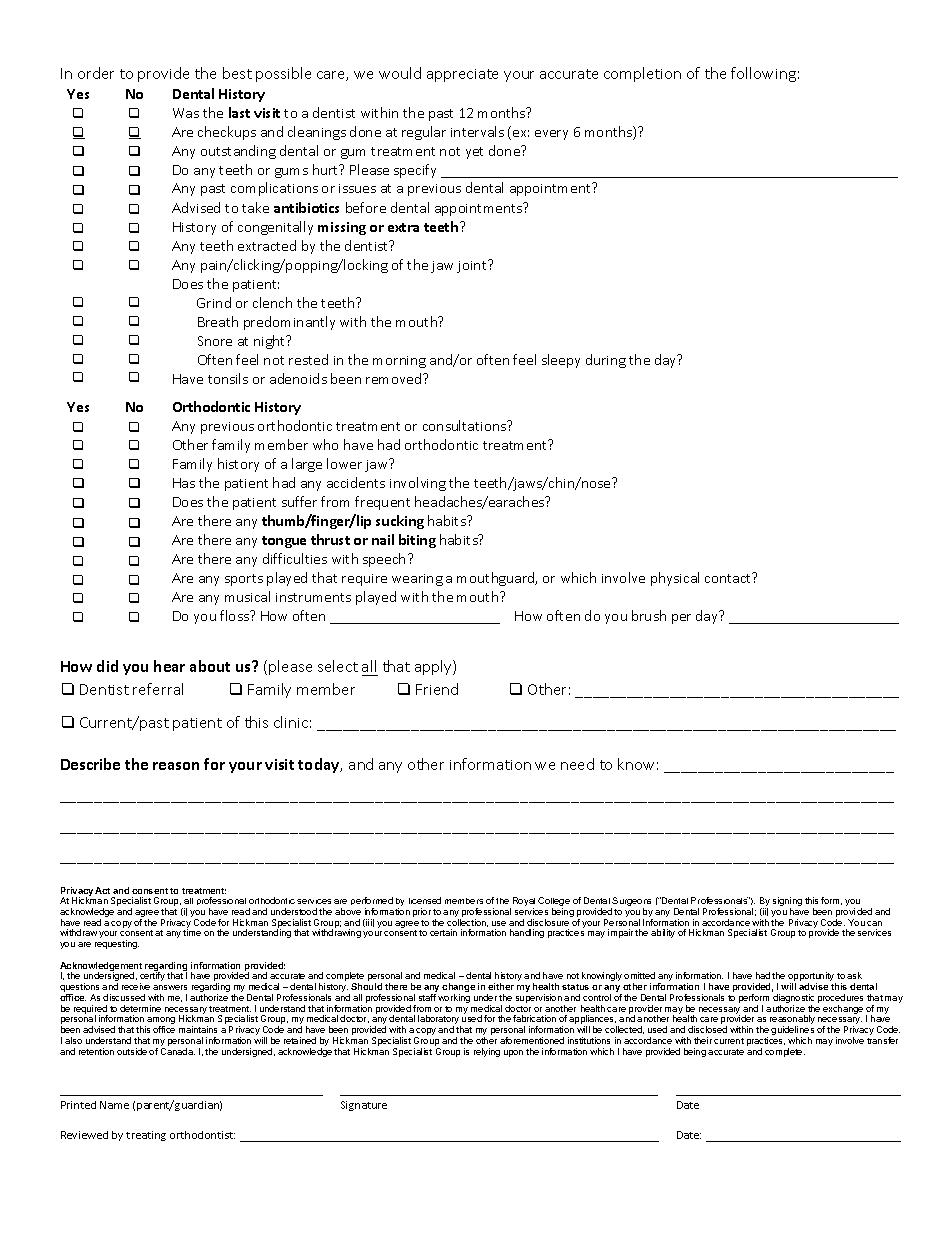 The image size is (952, 1233). I want to click on Was, so click(186, 113).
